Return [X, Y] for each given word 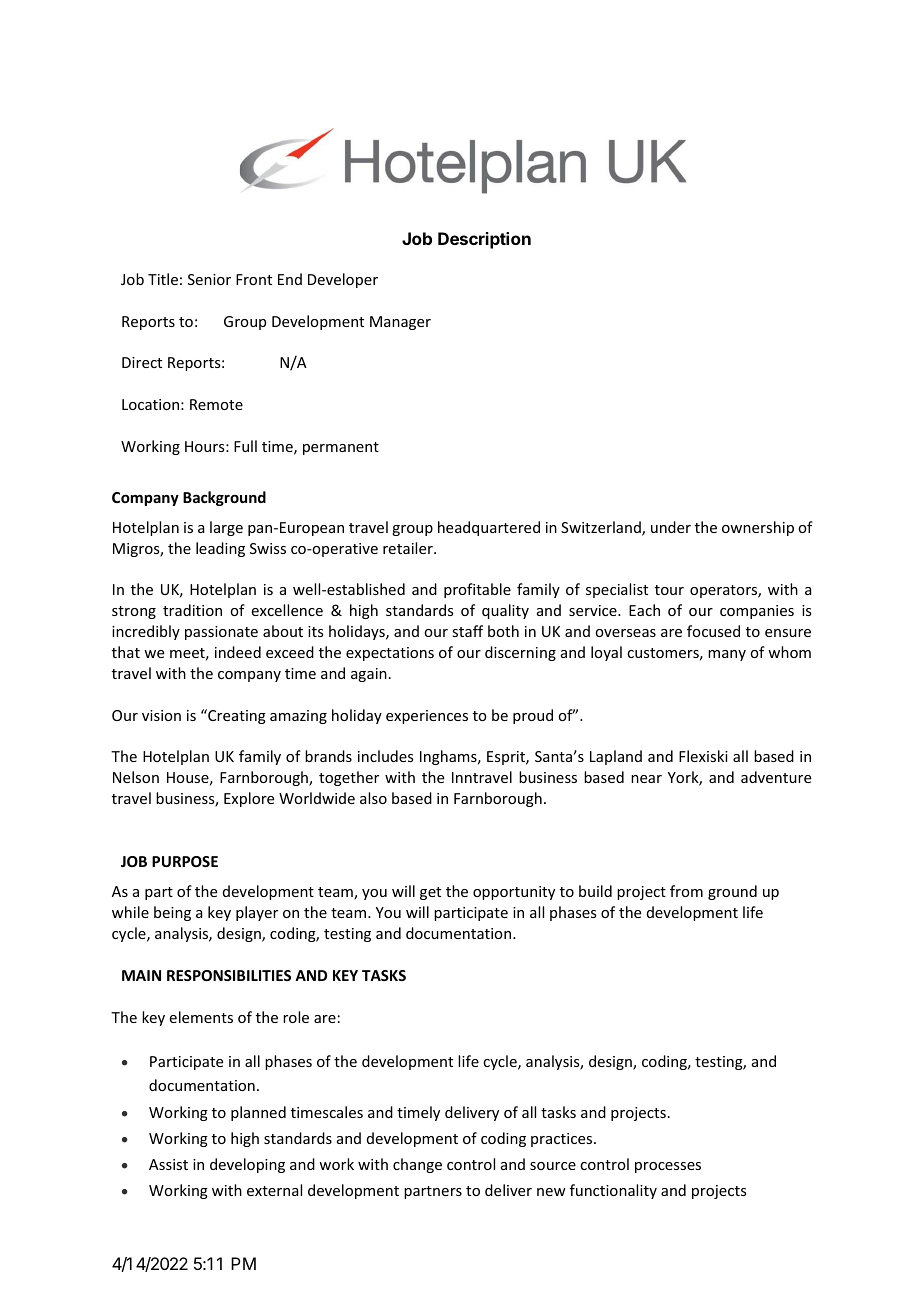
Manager [400, 323]
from [686, 891]
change [417, 1165]
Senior [209, 279]
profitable [477, 590]
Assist [168, 1164]
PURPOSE [185, 861]
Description [484, 240]
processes [668, 1167]
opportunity [514, 893]
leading [220, 549]
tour [669, 590]
